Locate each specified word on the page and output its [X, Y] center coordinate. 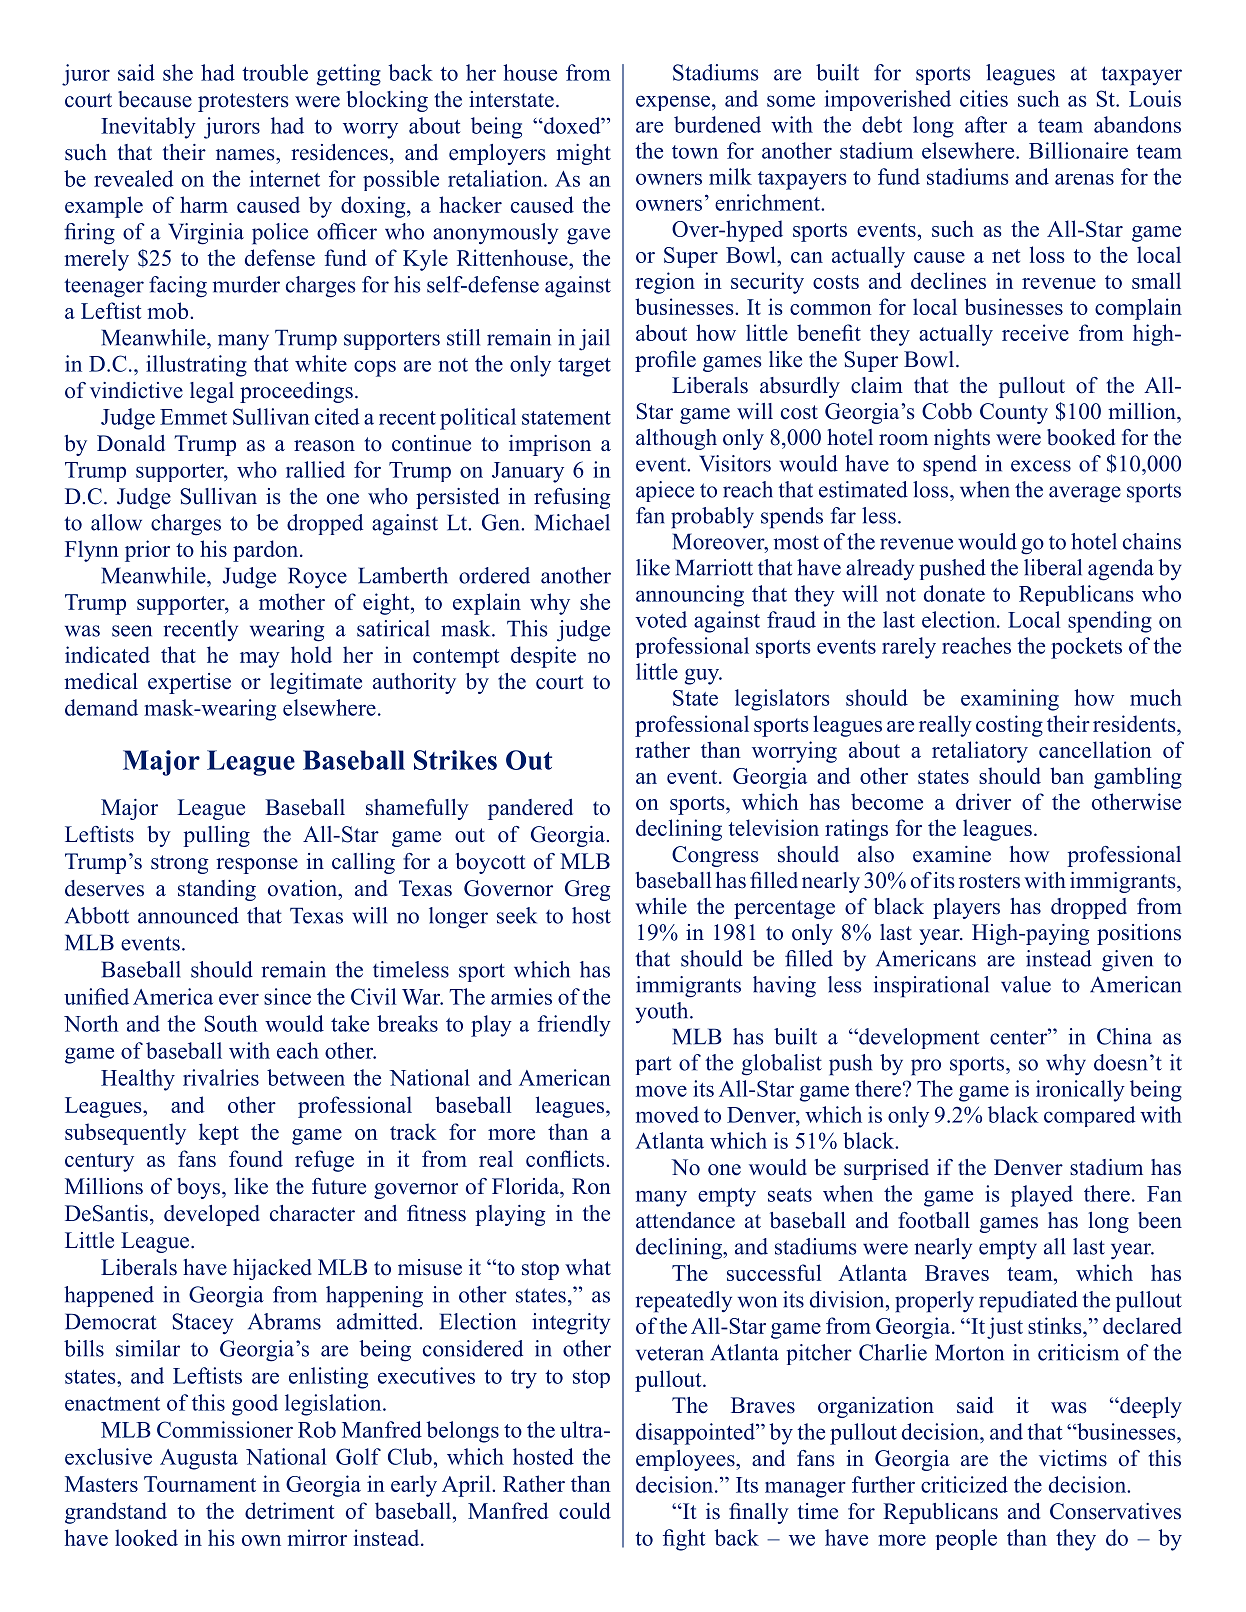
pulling [216, 836]
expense [673, 103]
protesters [243, 102]
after [986, 124]
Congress [715, 856]
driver [983, 801]
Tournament [200, 1484]
